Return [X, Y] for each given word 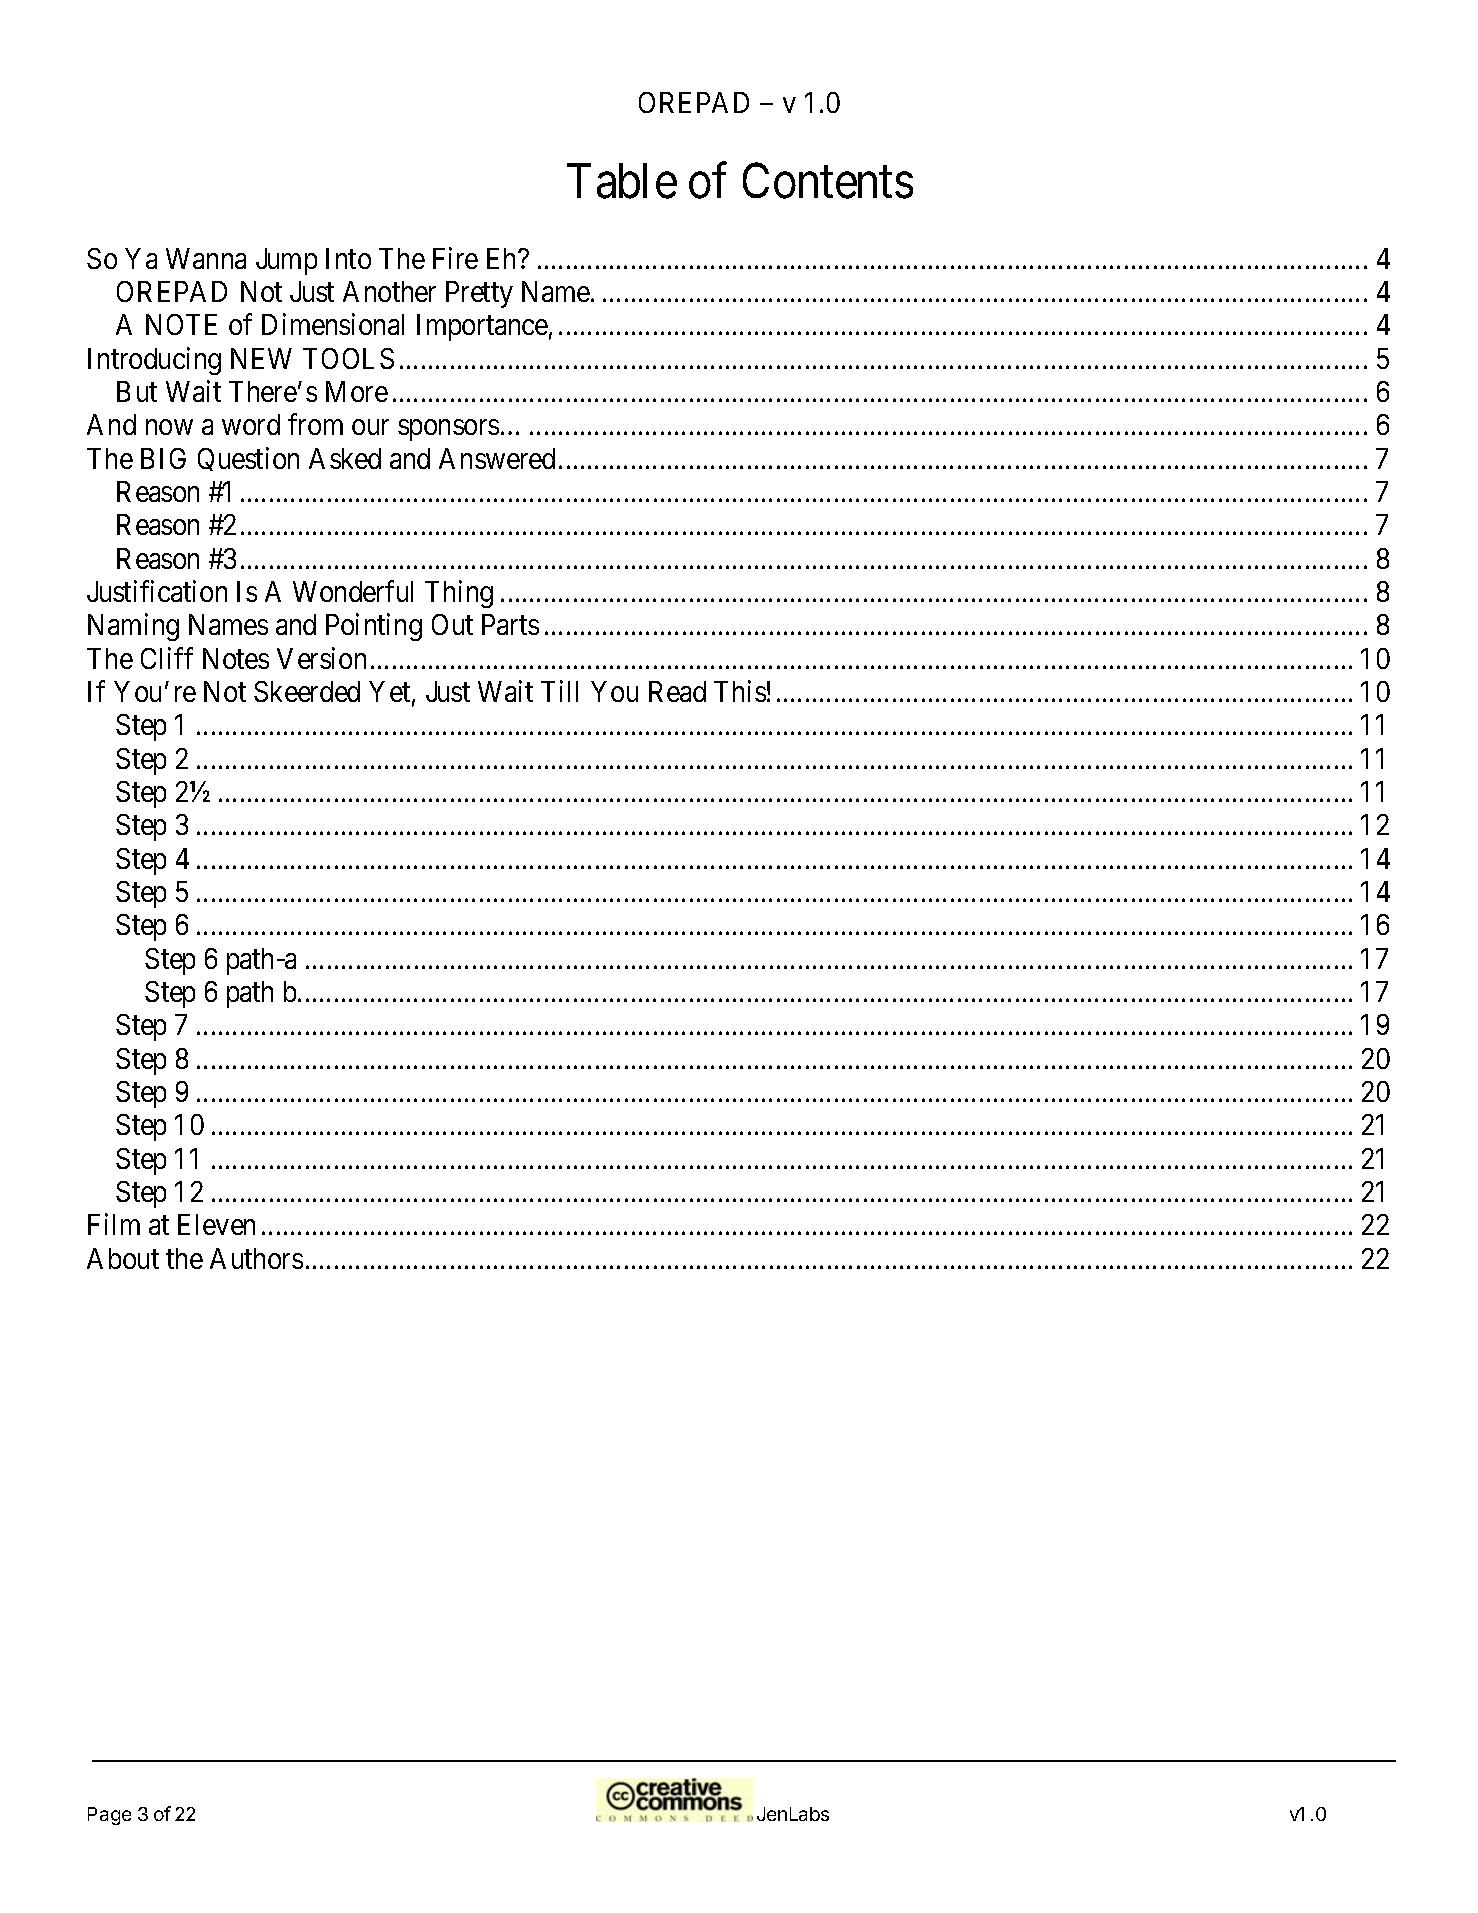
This [740, 691]
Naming [133, 627]
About [123, 1258]
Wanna [206, 258]
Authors [256, 1258]
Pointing [374, 627]
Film [114, 1224]
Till [559, 691]
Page [109, 1816]
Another [389, 291]
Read [677, 691]
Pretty [479, 294]
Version [321, 658]
